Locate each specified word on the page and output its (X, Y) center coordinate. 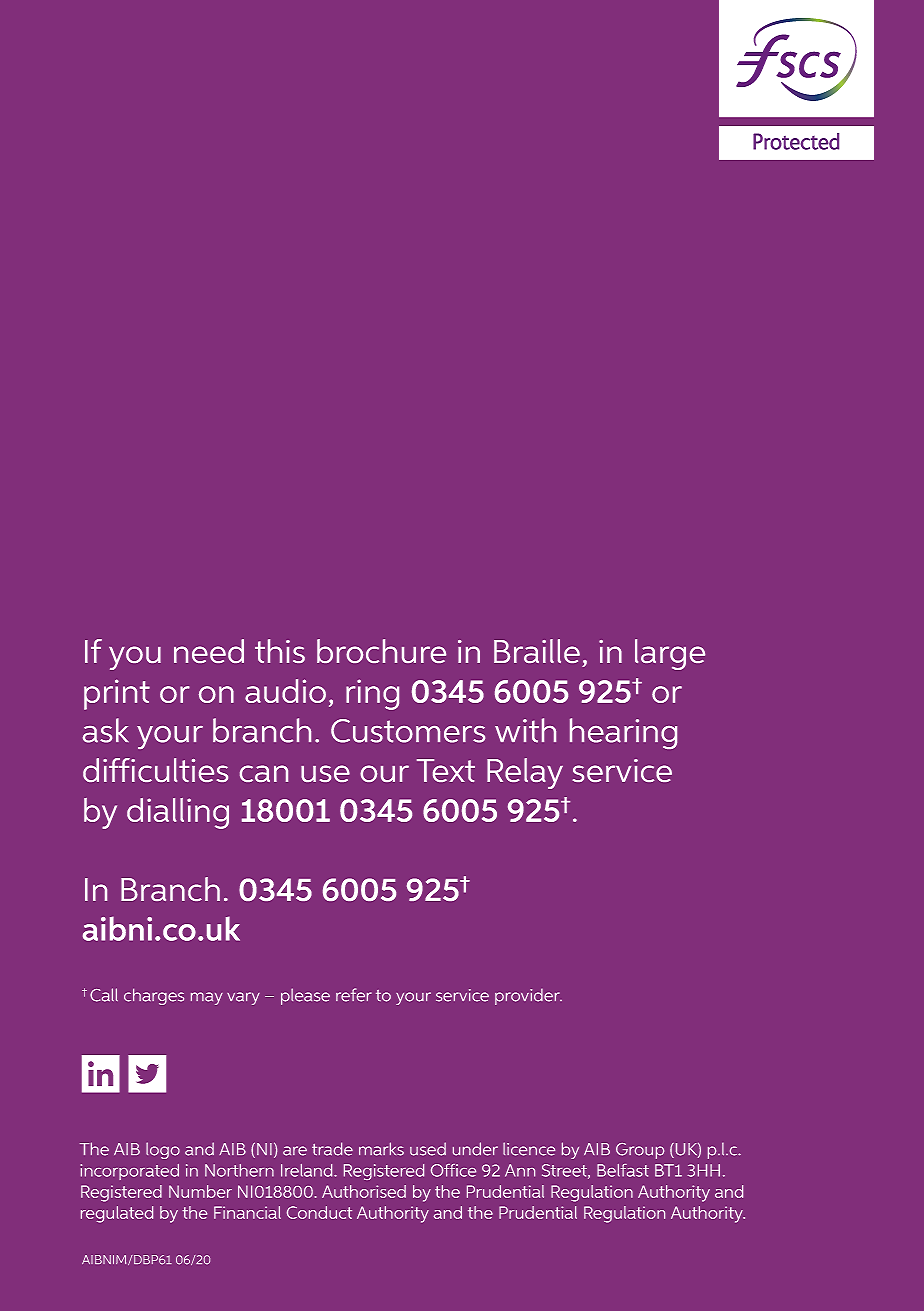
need (209, 651)
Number (200, 1191)
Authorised (364, 1191)
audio (285, 691)
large (670, 654)
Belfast (623, 1170)
